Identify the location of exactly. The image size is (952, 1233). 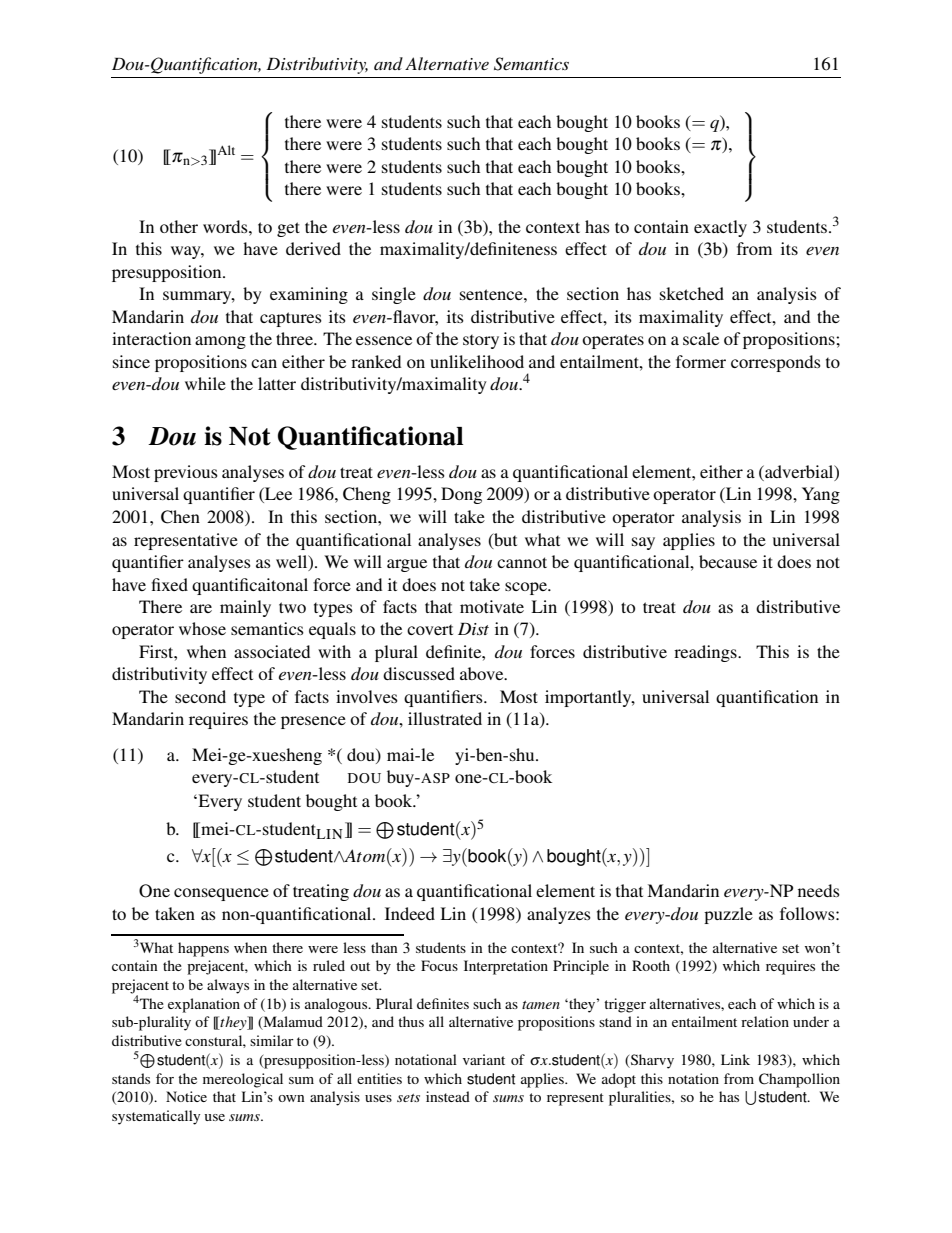
(720, 228).
